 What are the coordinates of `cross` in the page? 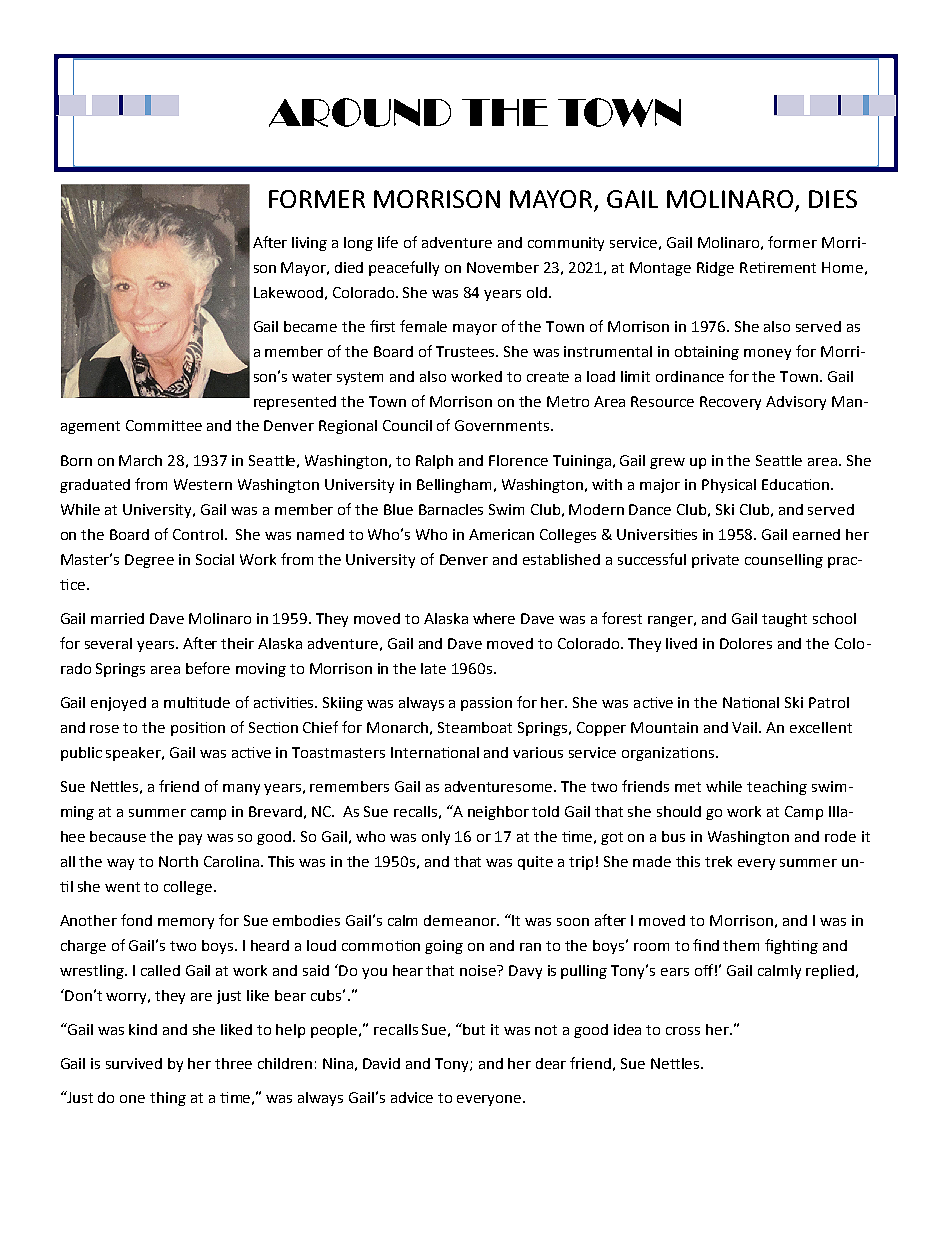 It's located at (683, 1031).
